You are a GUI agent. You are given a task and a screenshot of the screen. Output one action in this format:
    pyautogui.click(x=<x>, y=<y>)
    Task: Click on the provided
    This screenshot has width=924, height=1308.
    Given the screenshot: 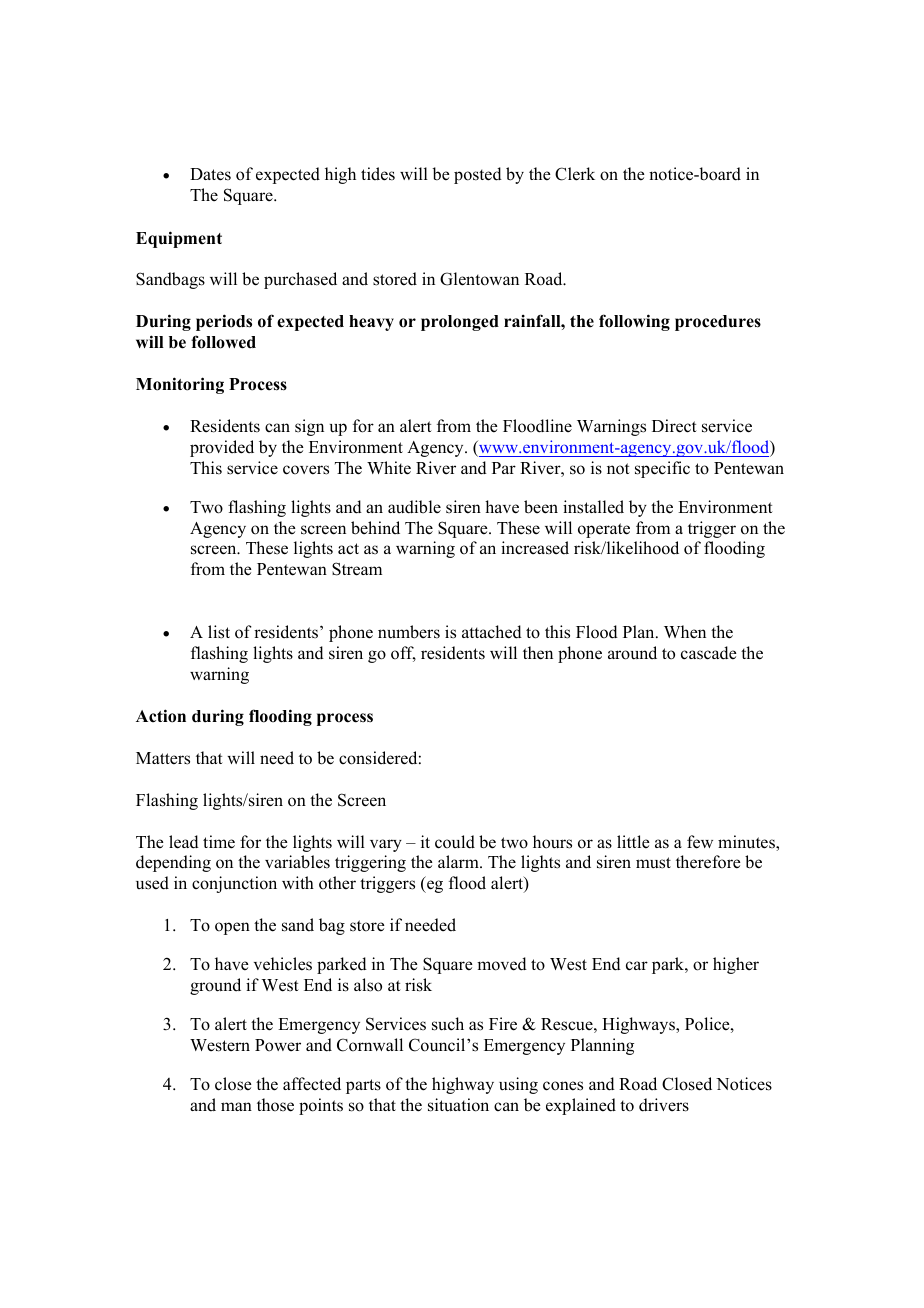 What is the action you would take?
    pyautogui.click(x=222, y=448)
